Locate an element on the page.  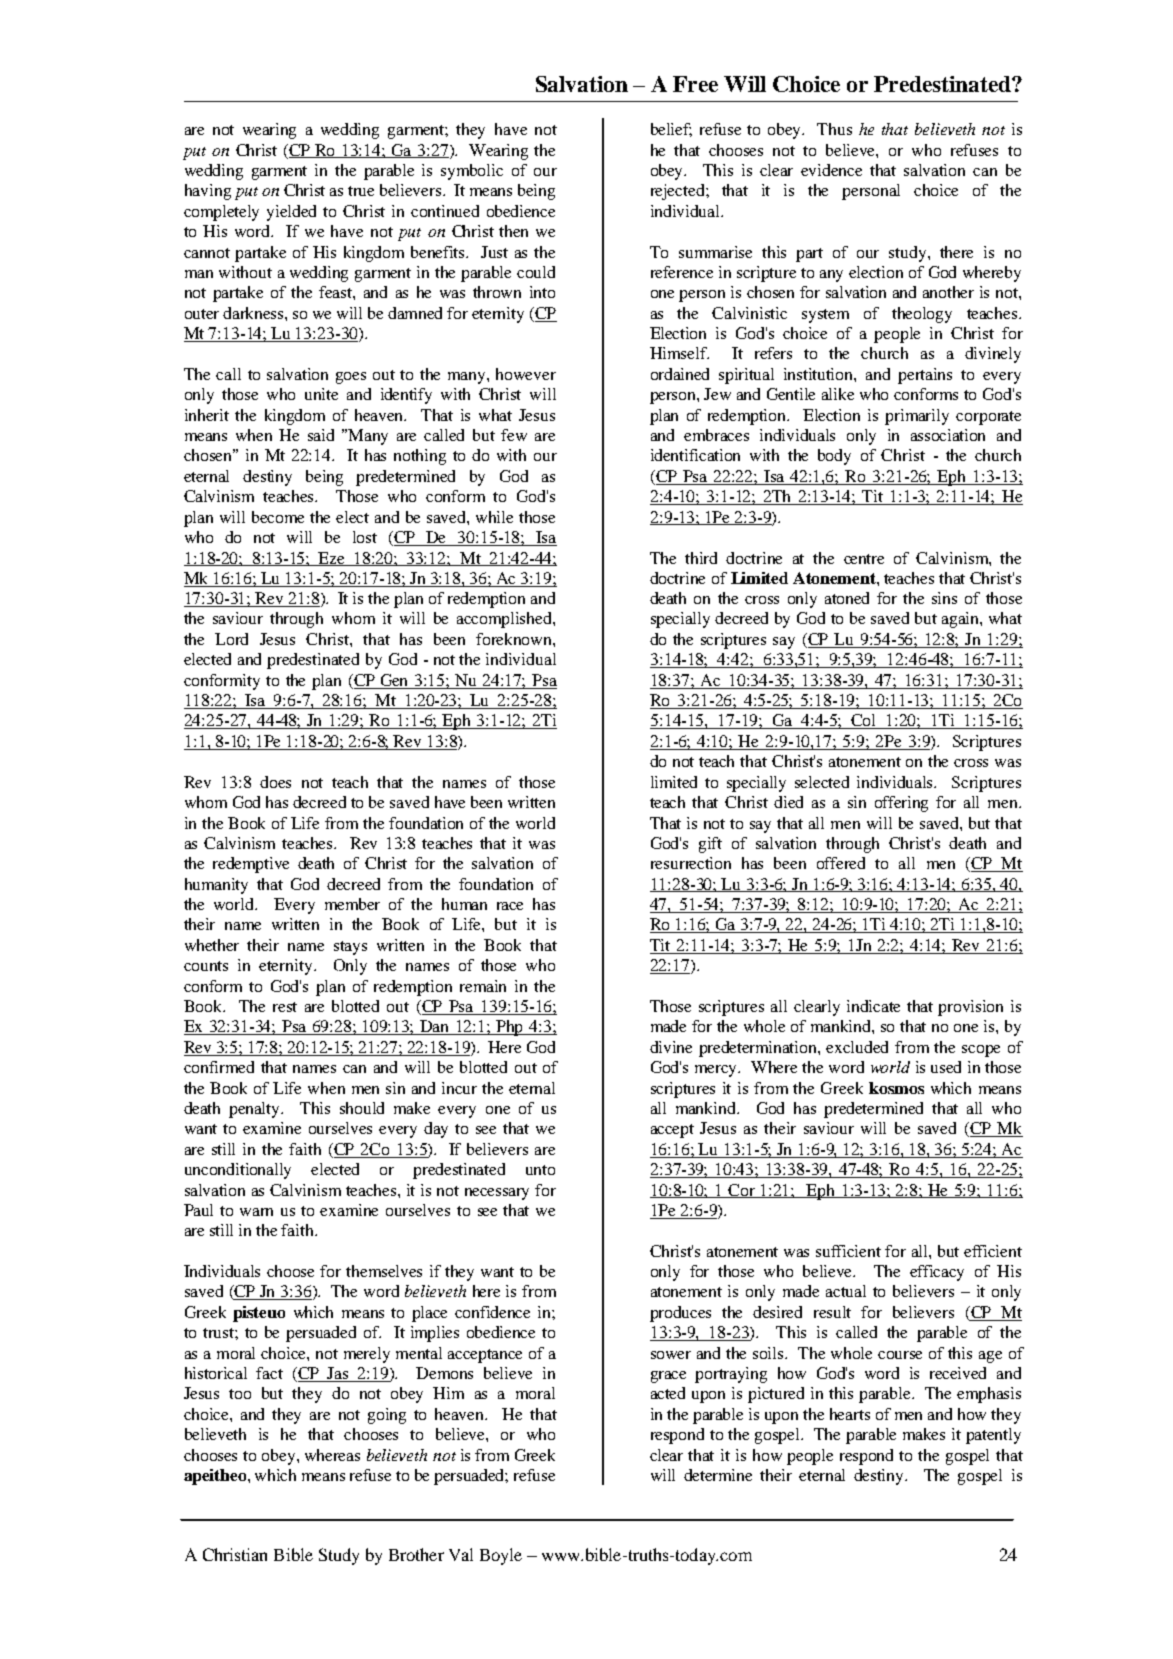
unto is located at coordinates (540, 1170).
